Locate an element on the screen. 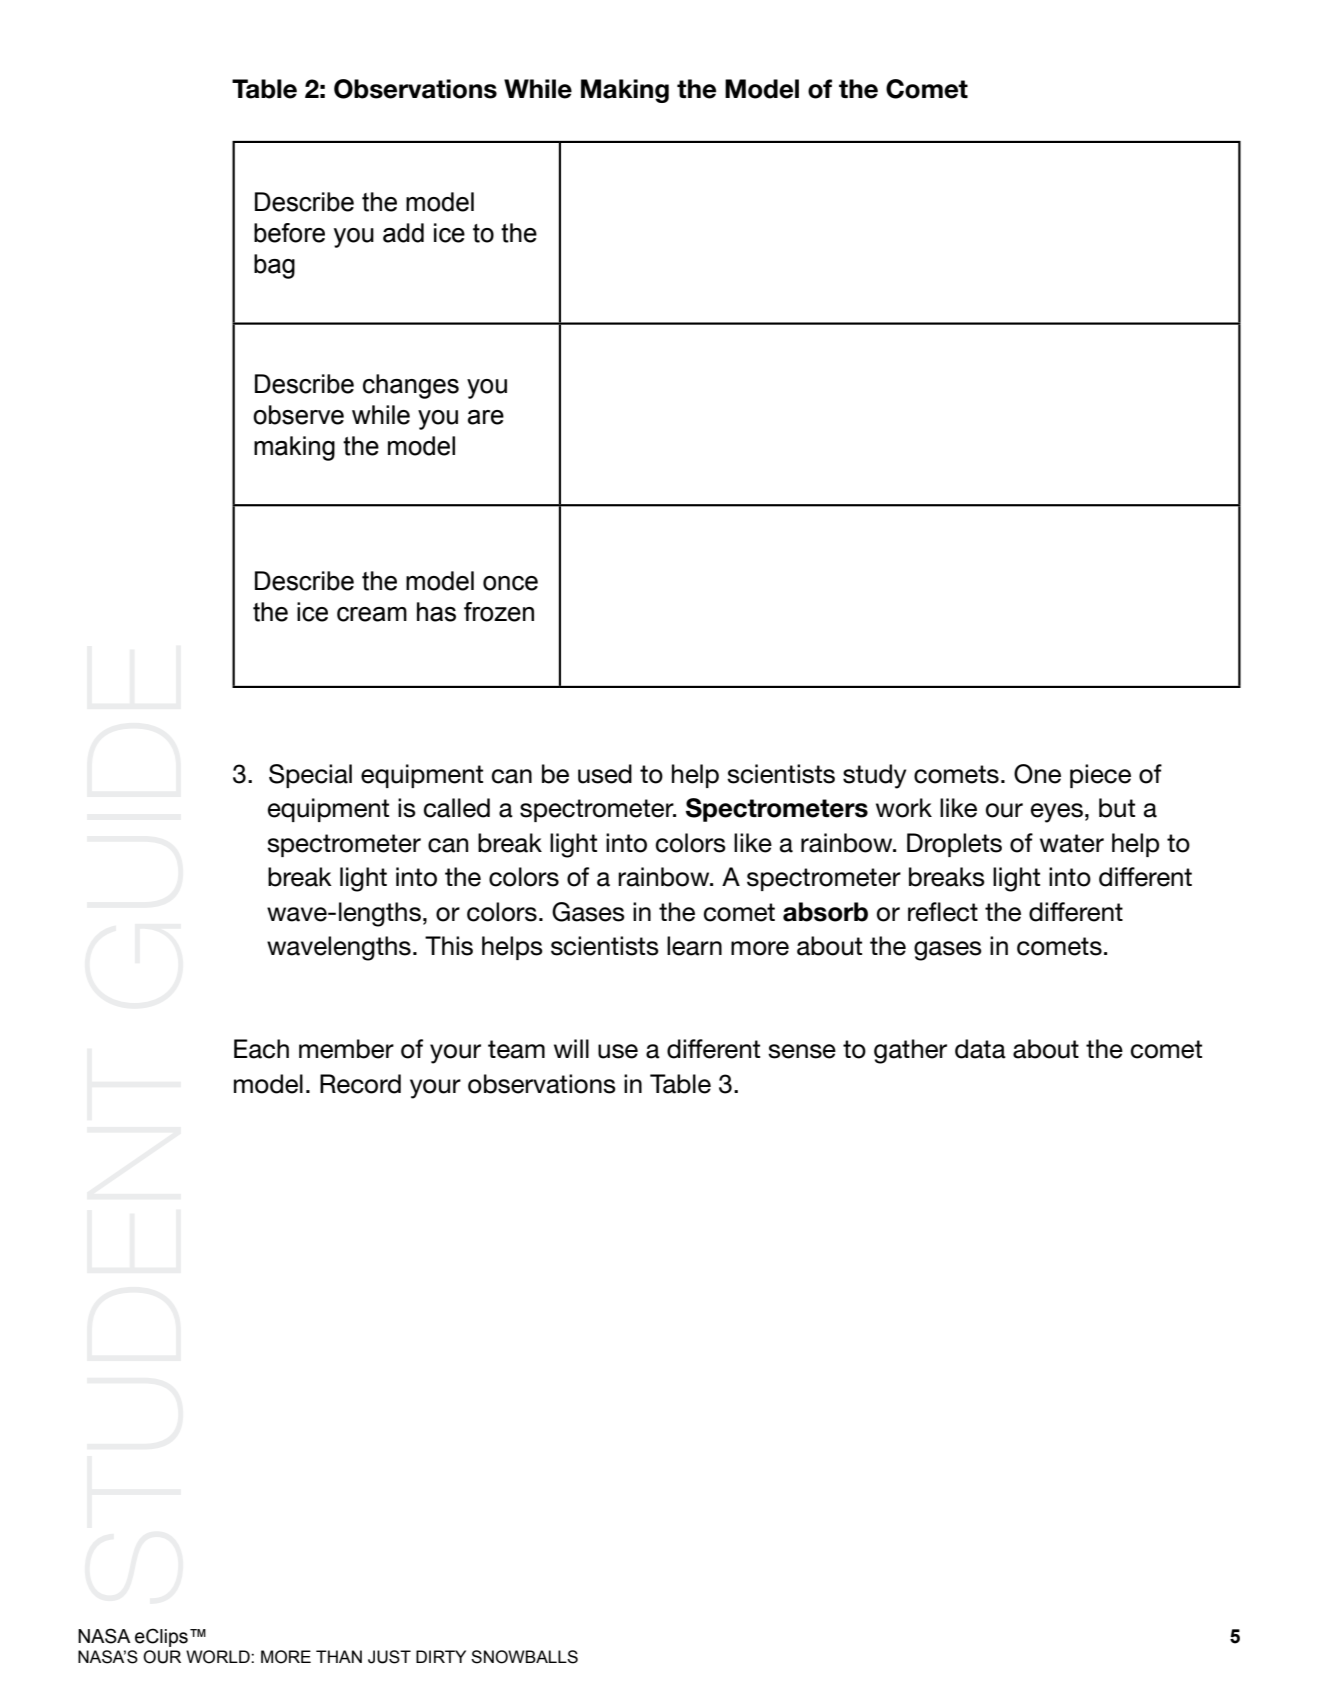 Image resolution: width=1318 pixels, height=1706 pixels. sense is located at coordinates (802, 1051).
